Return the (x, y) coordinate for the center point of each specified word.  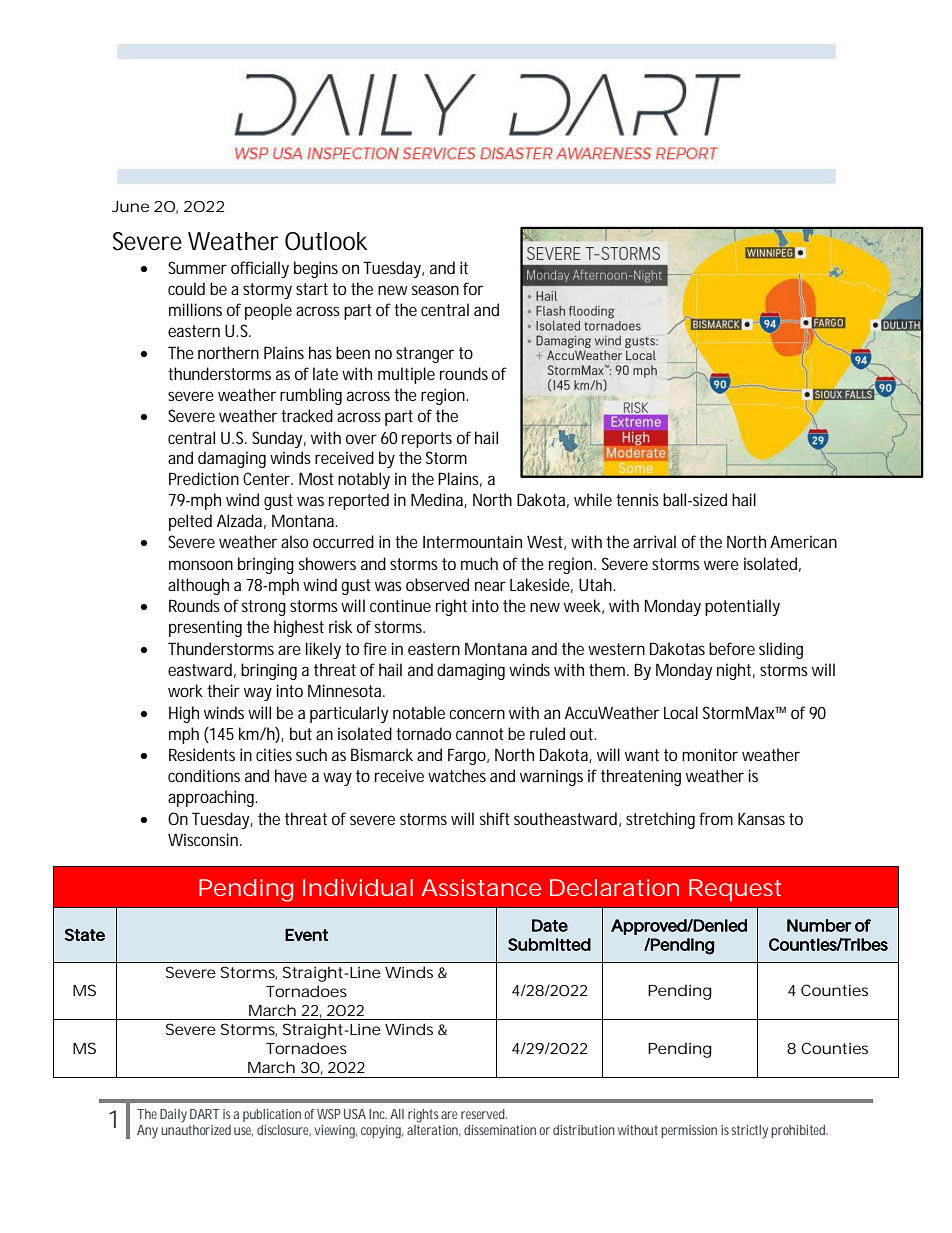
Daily (173, 1116)
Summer (197, 267)
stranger (425, 355)
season (435, 290)
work (185, 690)
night (736, 671)
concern (477, 714)
